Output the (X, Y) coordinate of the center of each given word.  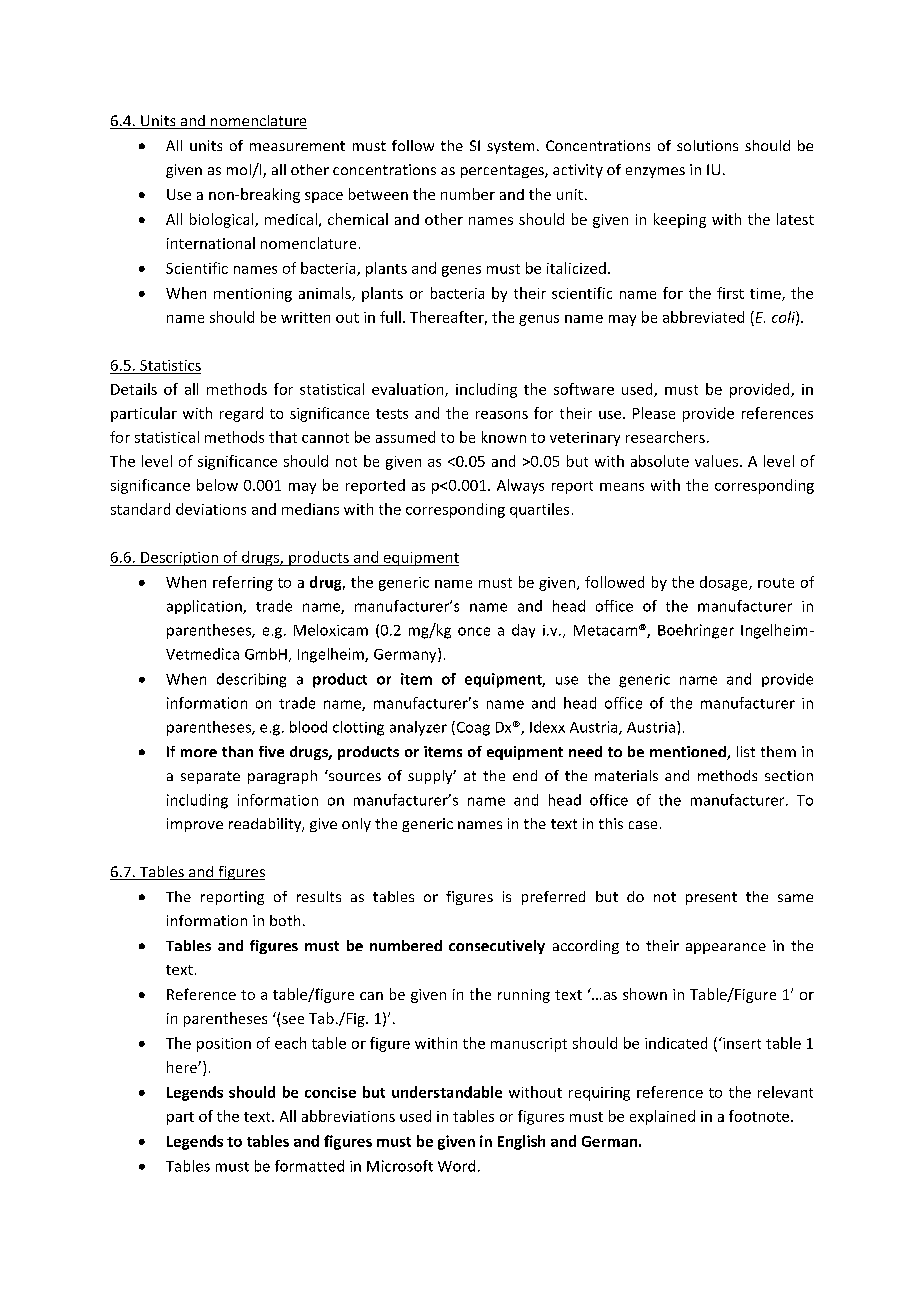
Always (520, 486)
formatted (309, 1166)
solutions (707, 145)
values (716, 461)
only (356, 825)
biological (223, 220)
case (643, 825)
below (217, 485)
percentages (503, 171)
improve (195, 825)
